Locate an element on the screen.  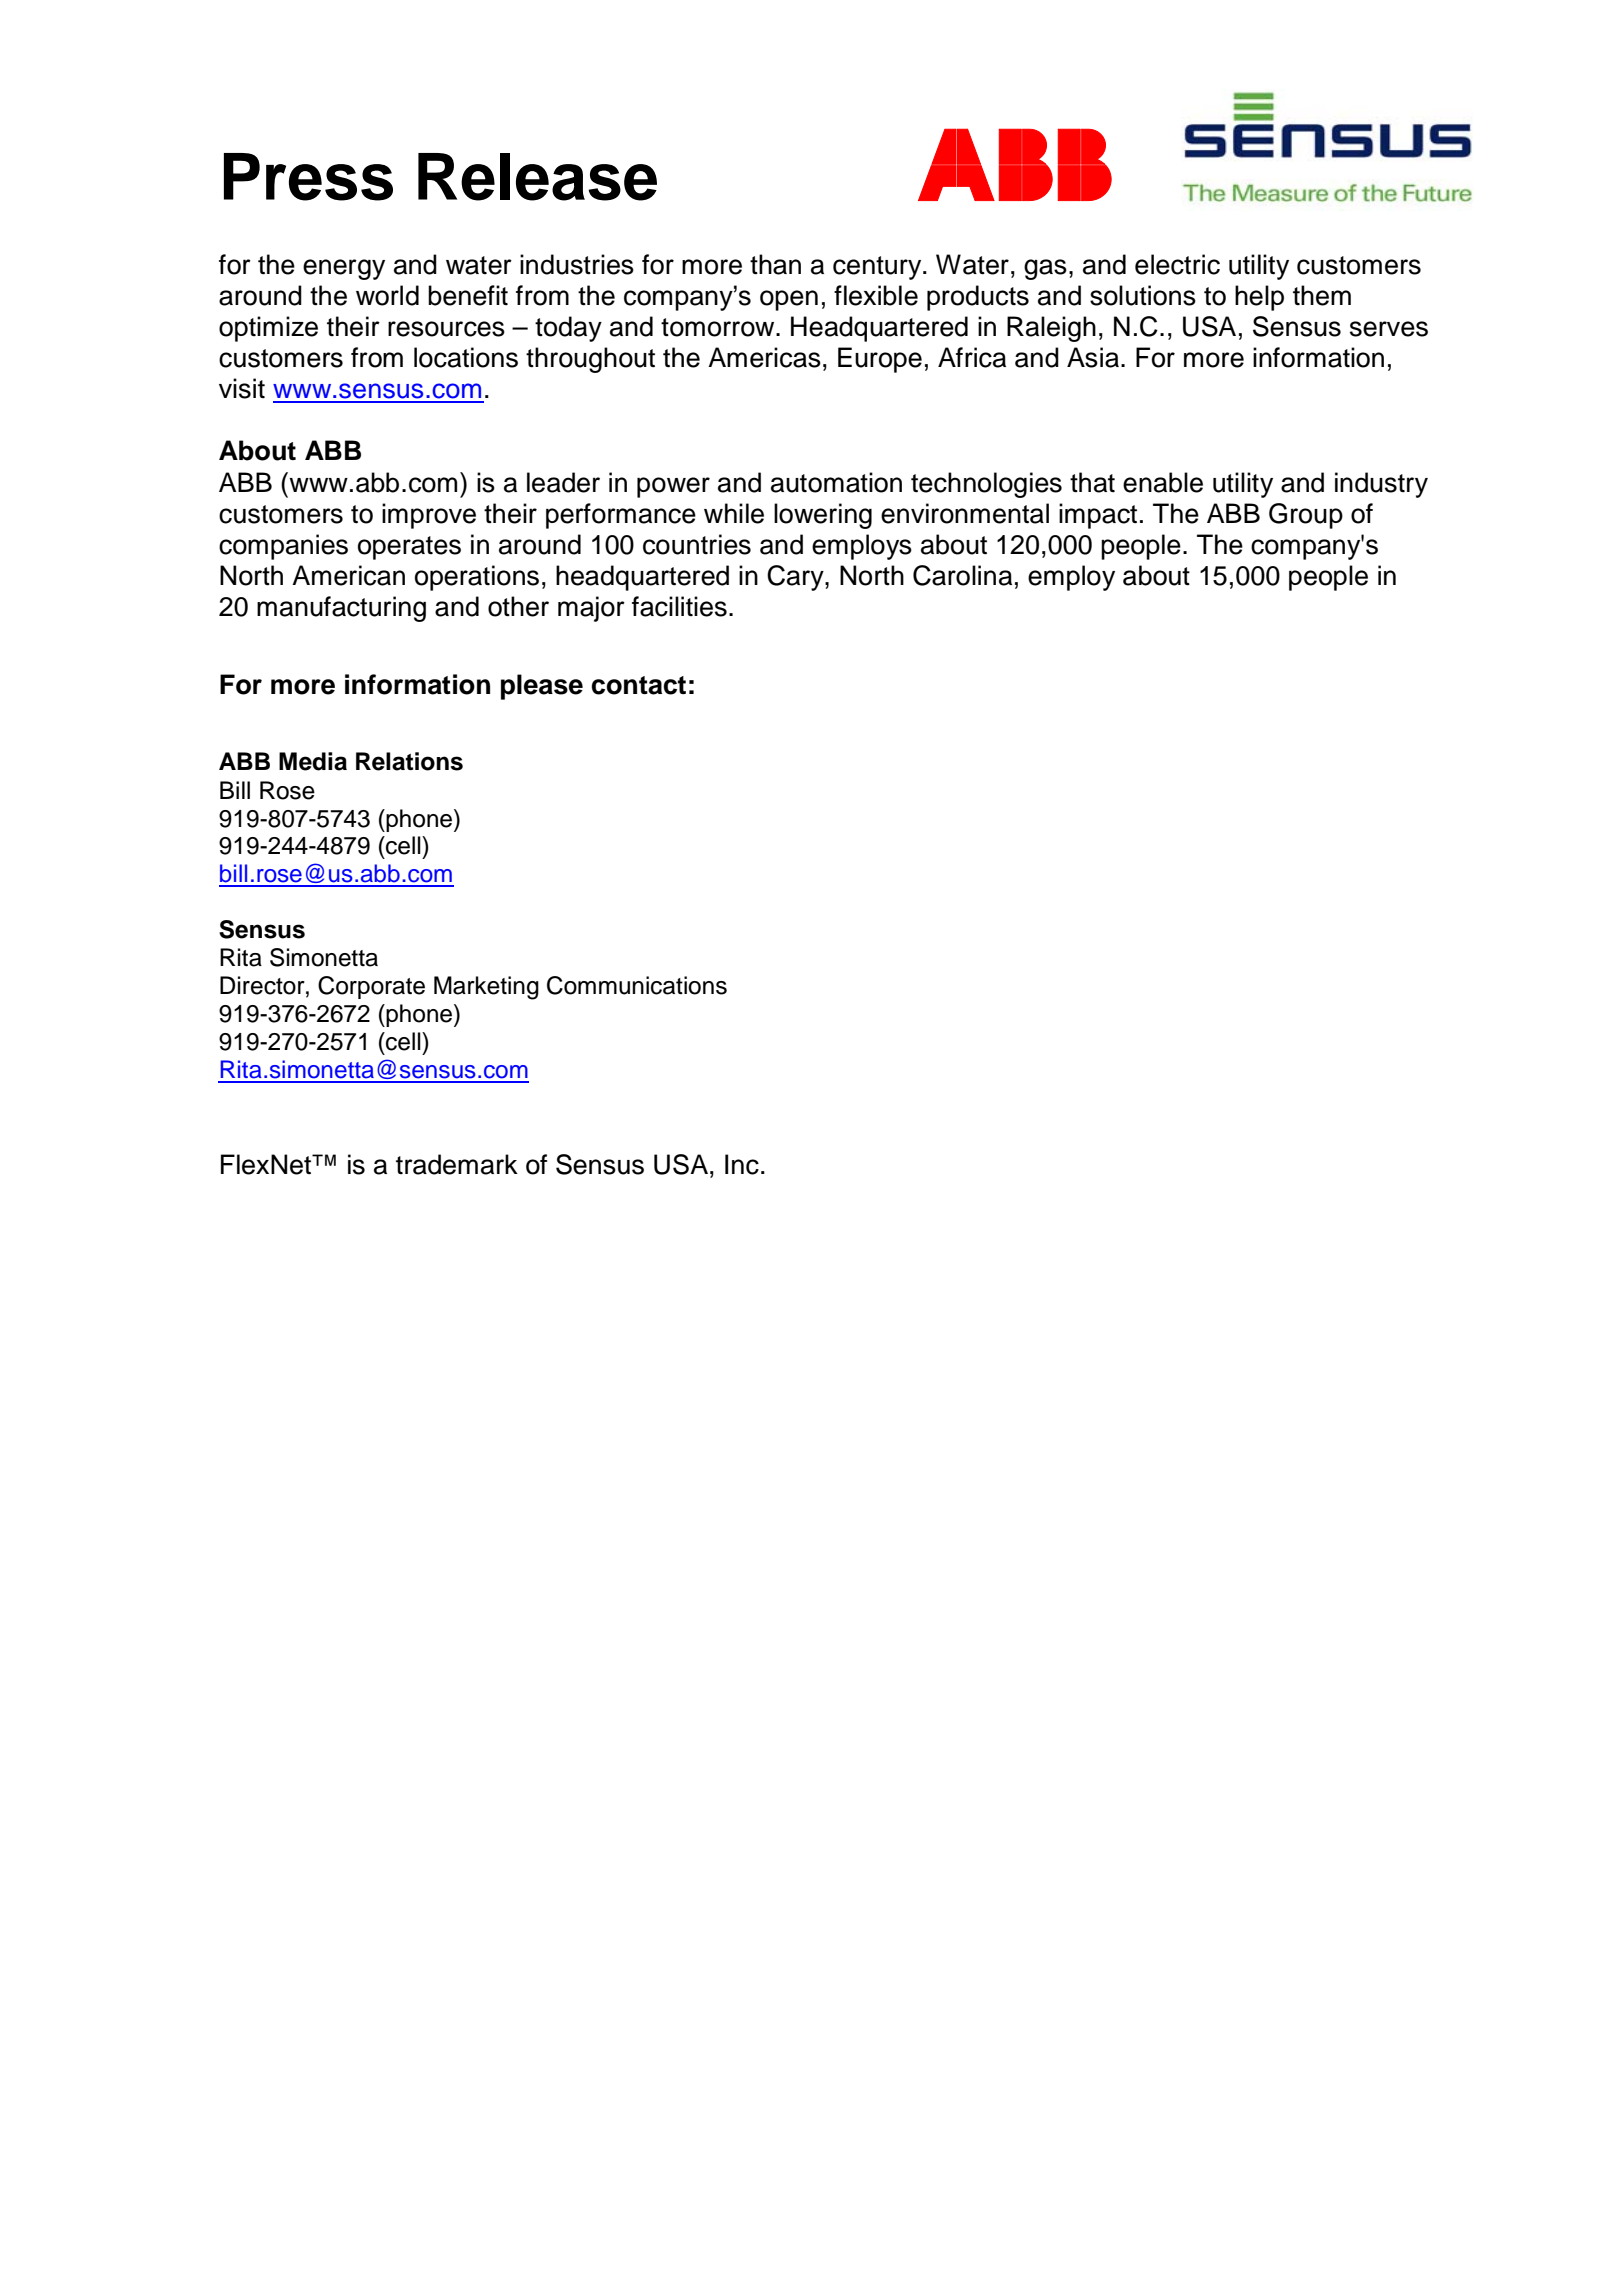
trademark is located at coordinates (457, 1164).
